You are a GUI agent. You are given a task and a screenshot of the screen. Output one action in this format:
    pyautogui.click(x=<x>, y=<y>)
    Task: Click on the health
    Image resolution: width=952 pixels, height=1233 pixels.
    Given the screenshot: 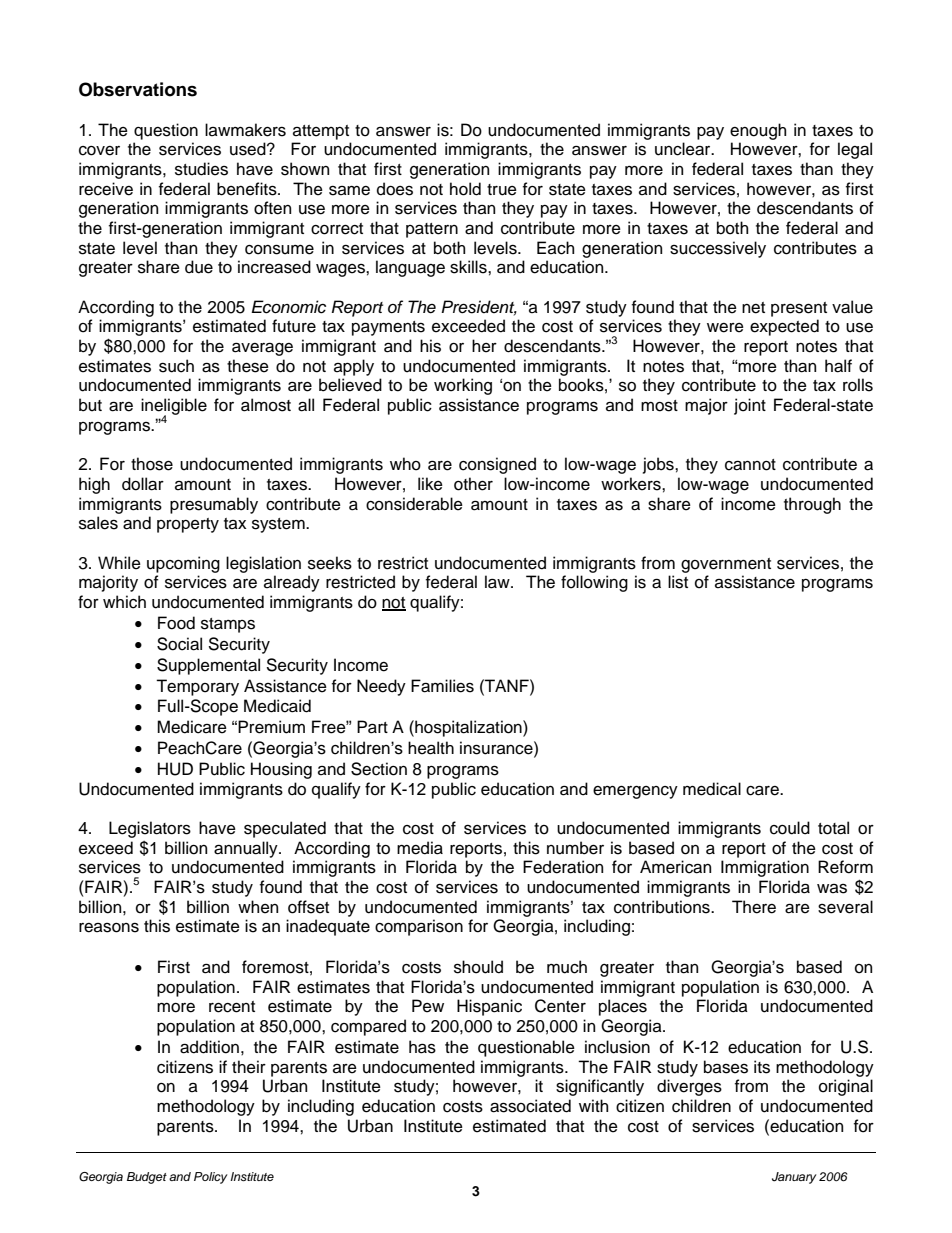 What is the action you would take?
    pyautogui.click(x=431, y=748)
